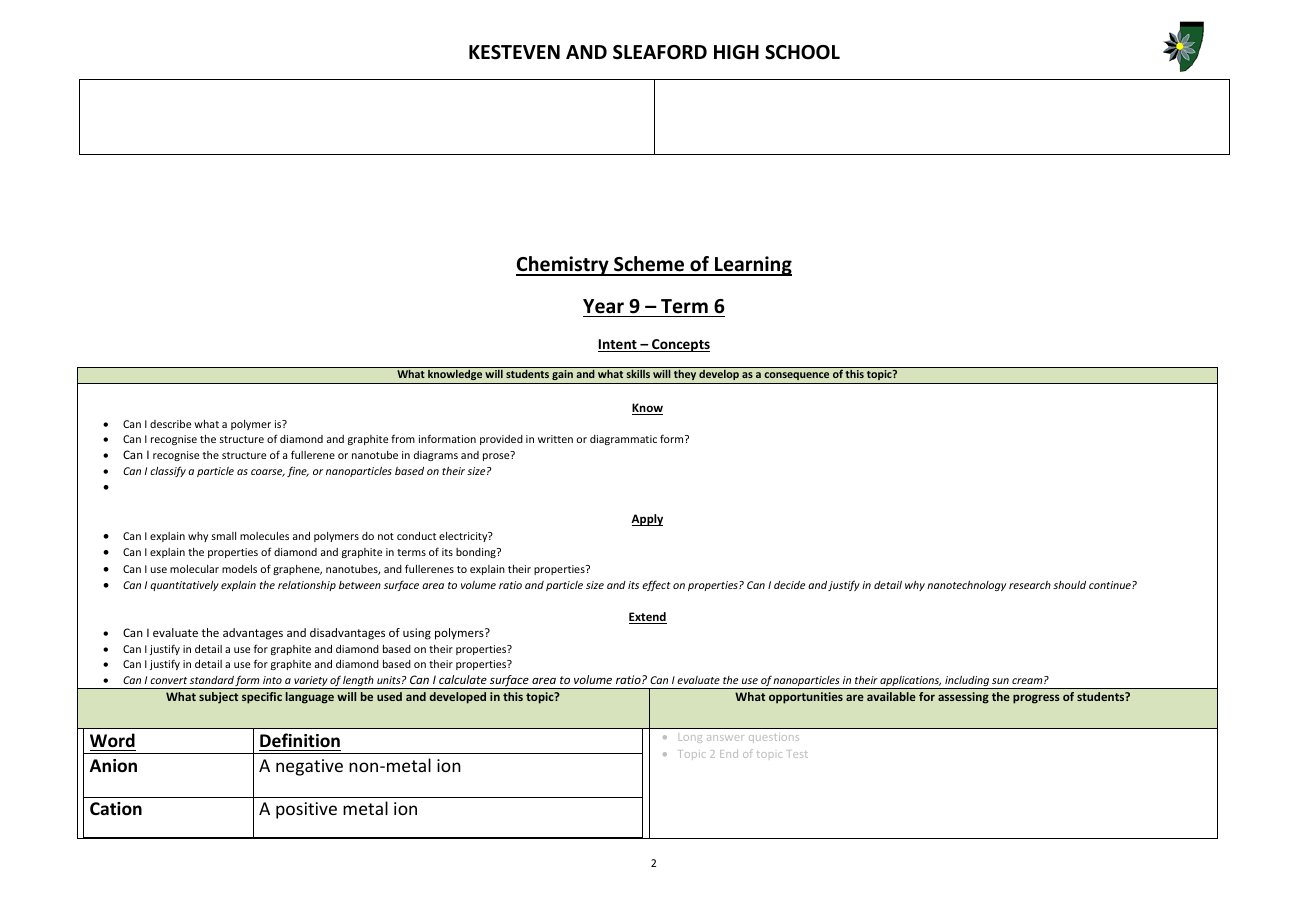  Describe the element at coordinates (736, 52) in the screenshot. I see `HIGH` at that location.
